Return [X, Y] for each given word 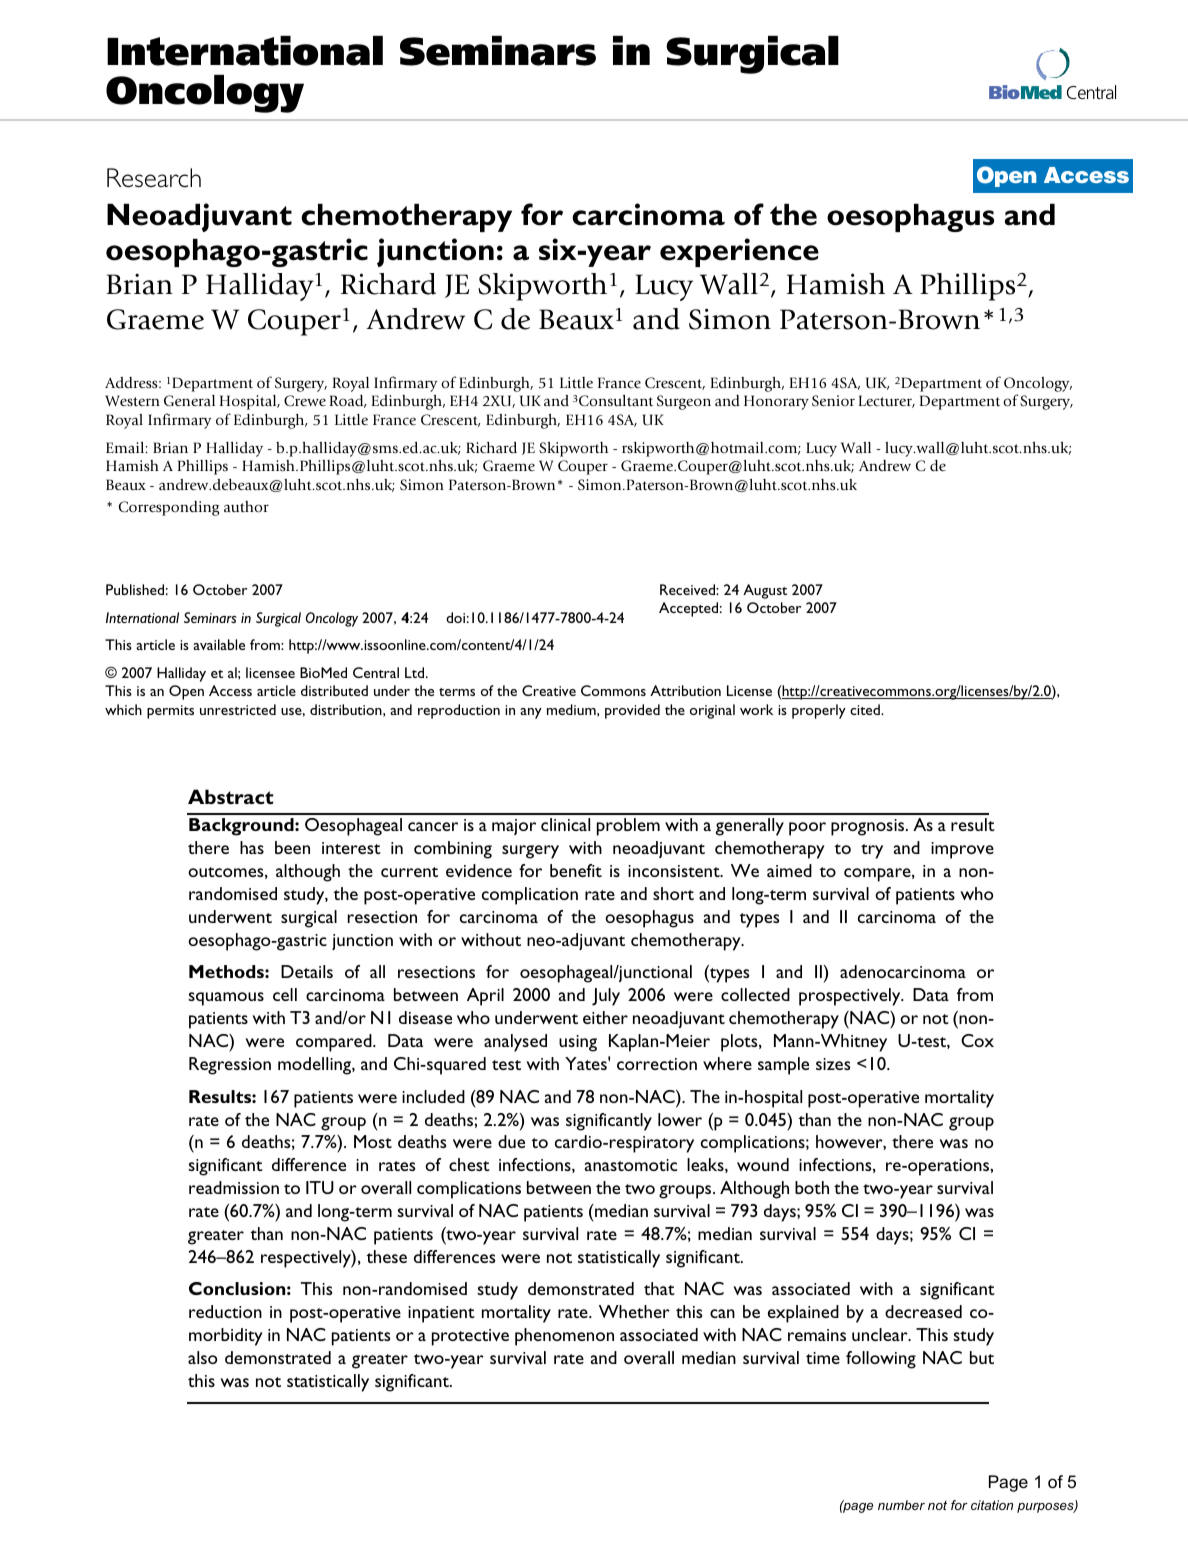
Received [688, 589]
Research [154, 178]
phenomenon [564, 1337]
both [812, 1187]
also [203, 1357]
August [765, 591]
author [246, 507]
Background [242, 827]
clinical [565, 824]
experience [739, 252]
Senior [833, 400]
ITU [320, 1187]
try [872, 851]
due [511, 1141]
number [901, 1505]
